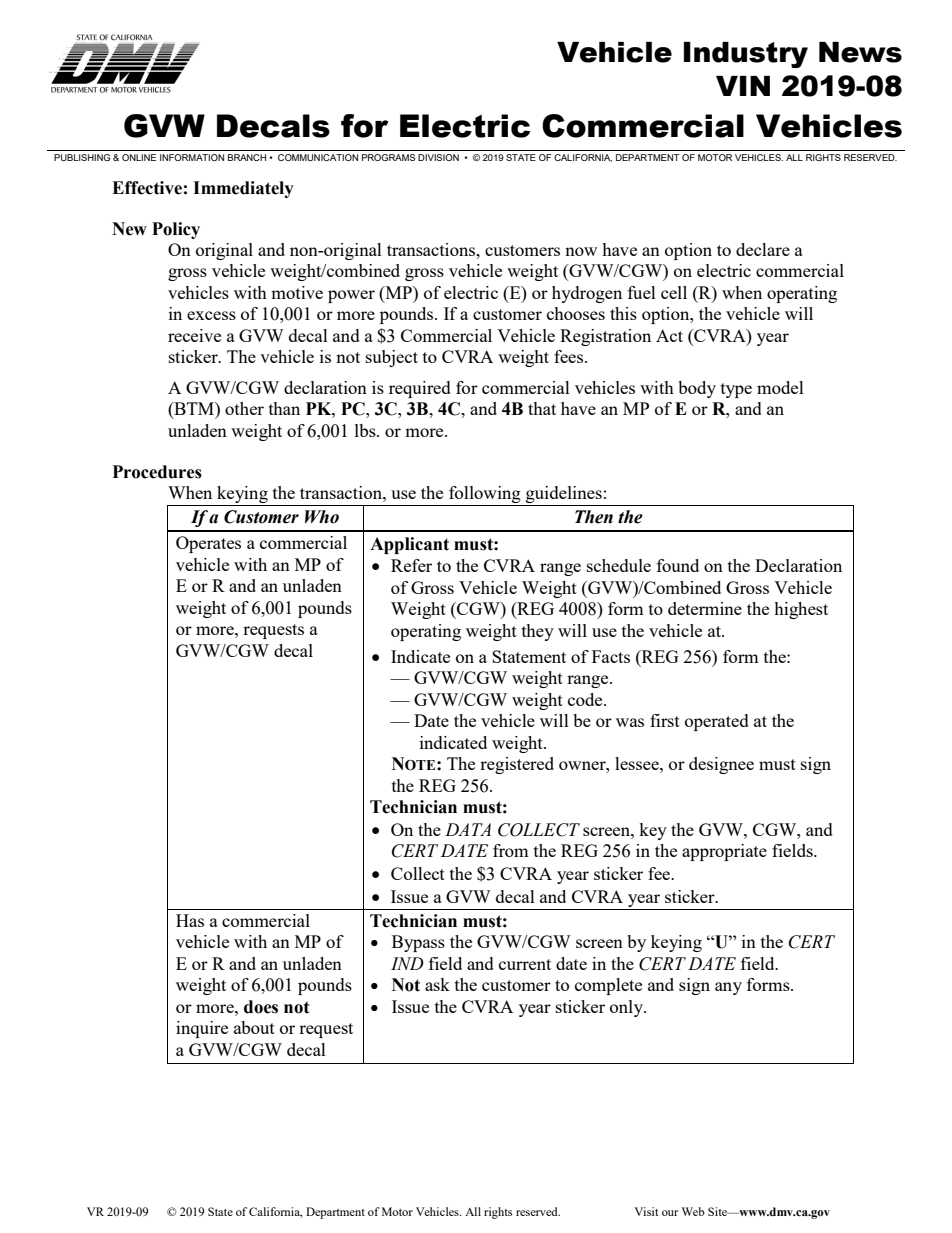  What do you see at coordinates (208, 544) in the screenshot?
I see `Operates` at bounding box center [208, 544].
